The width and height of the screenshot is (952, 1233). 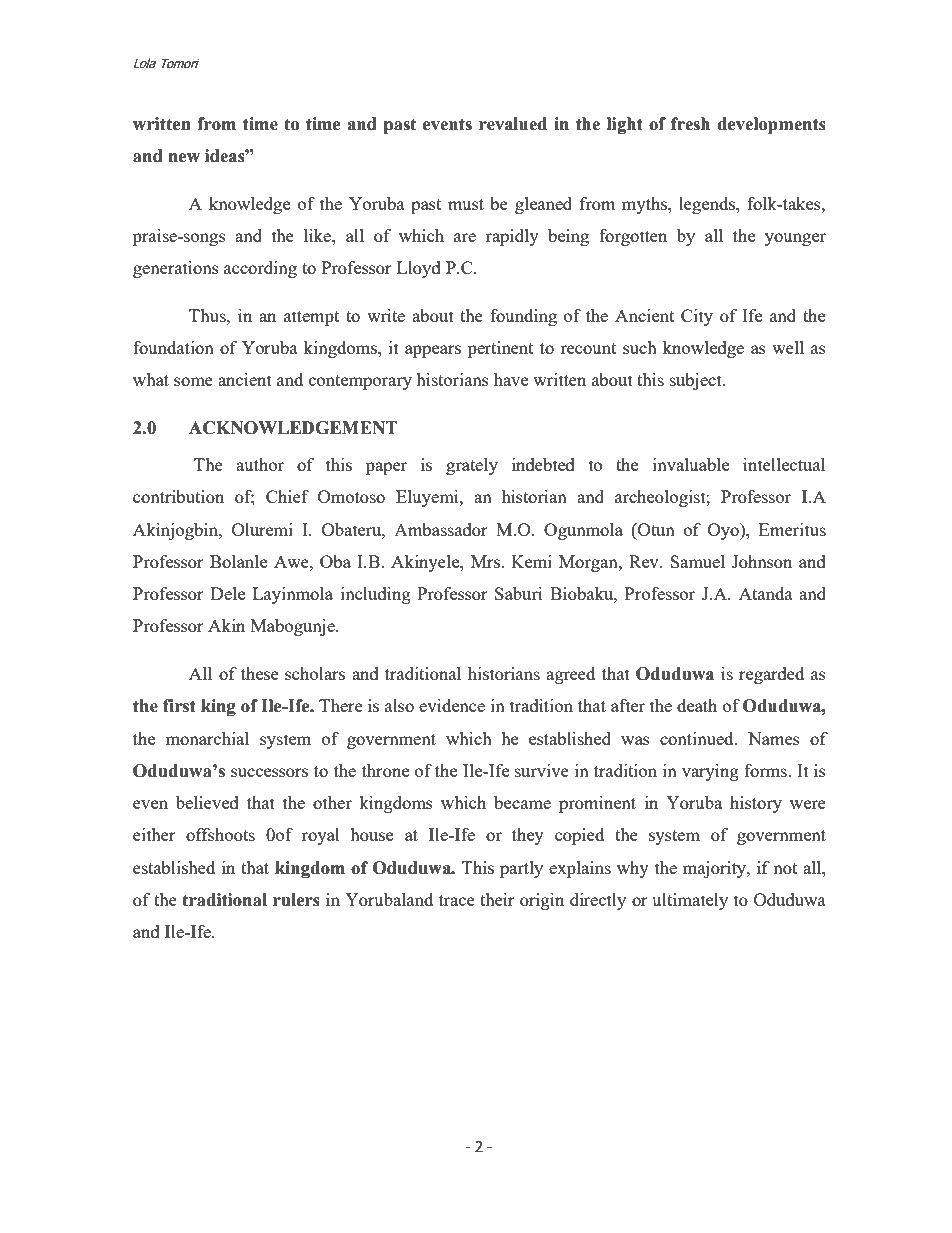 What do you see at coordinates (487, 561) in the screenshot?
I see `Mrs` at bounding box center [487, 561].
